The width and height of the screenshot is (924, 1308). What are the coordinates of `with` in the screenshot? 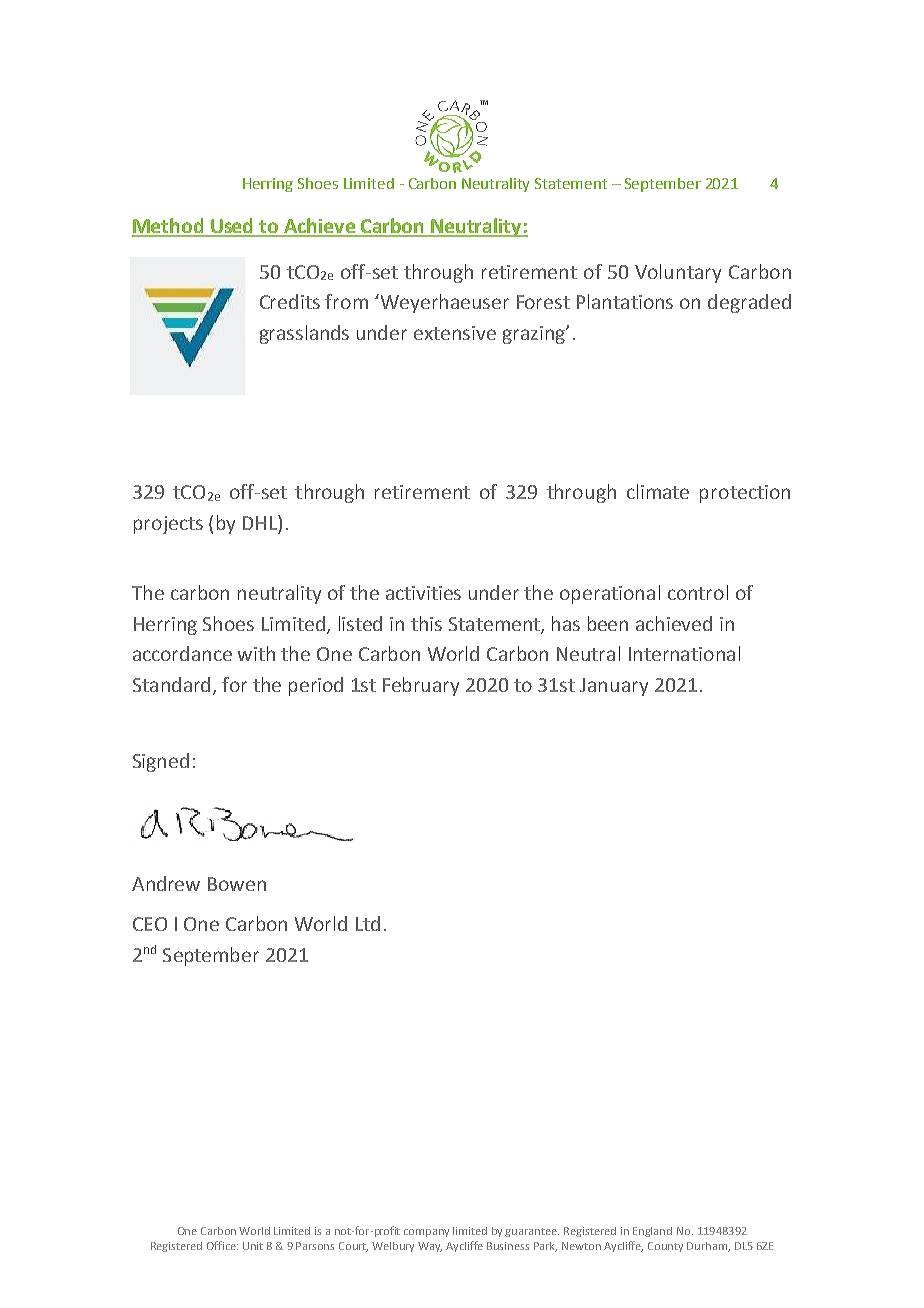 It's located at (256, 653).
